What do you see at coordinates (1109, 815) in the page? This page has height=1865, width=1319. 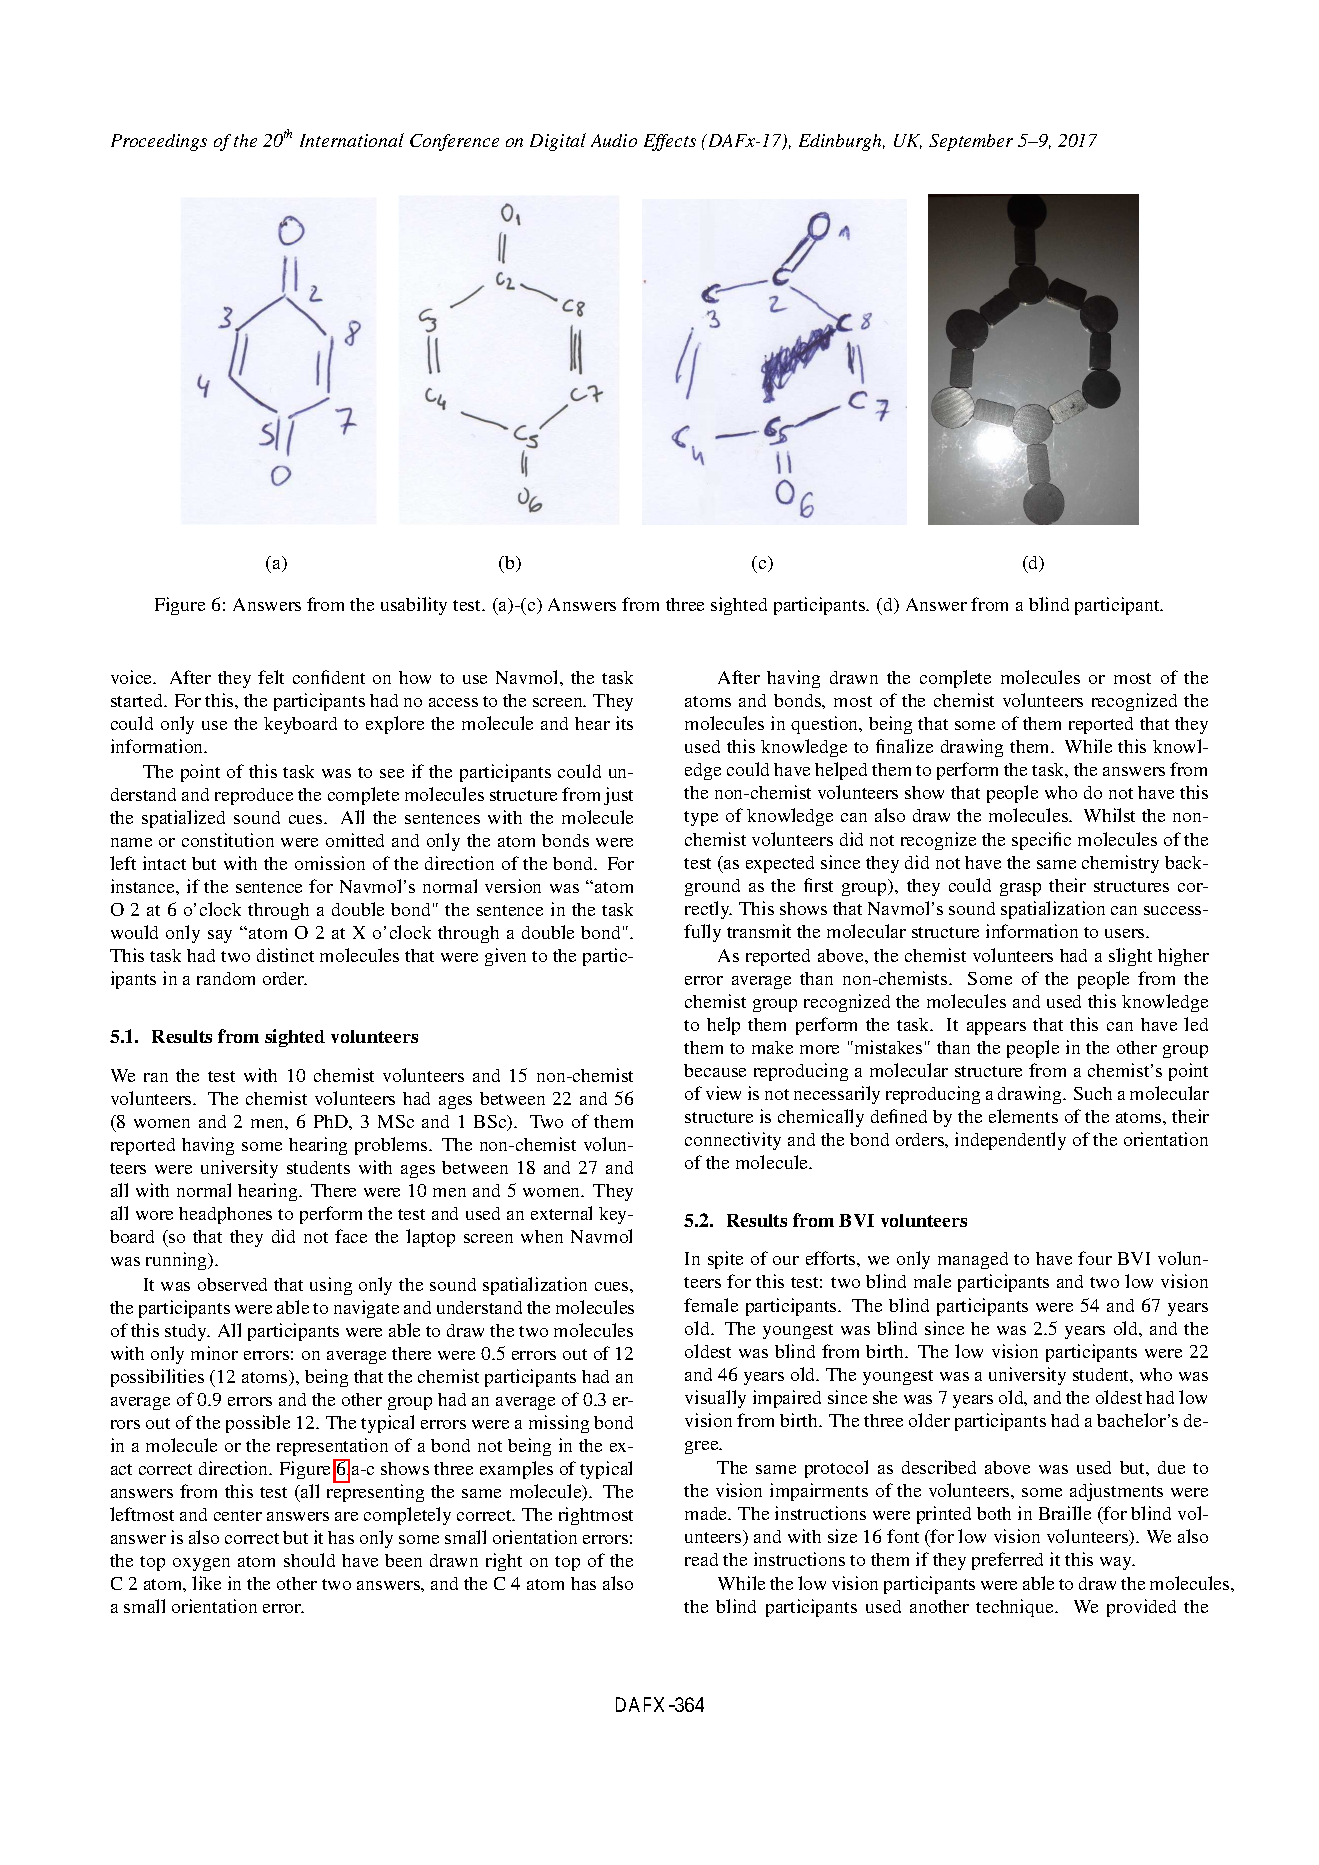 I see `Whilst` at bounding box center [1109, 815].
